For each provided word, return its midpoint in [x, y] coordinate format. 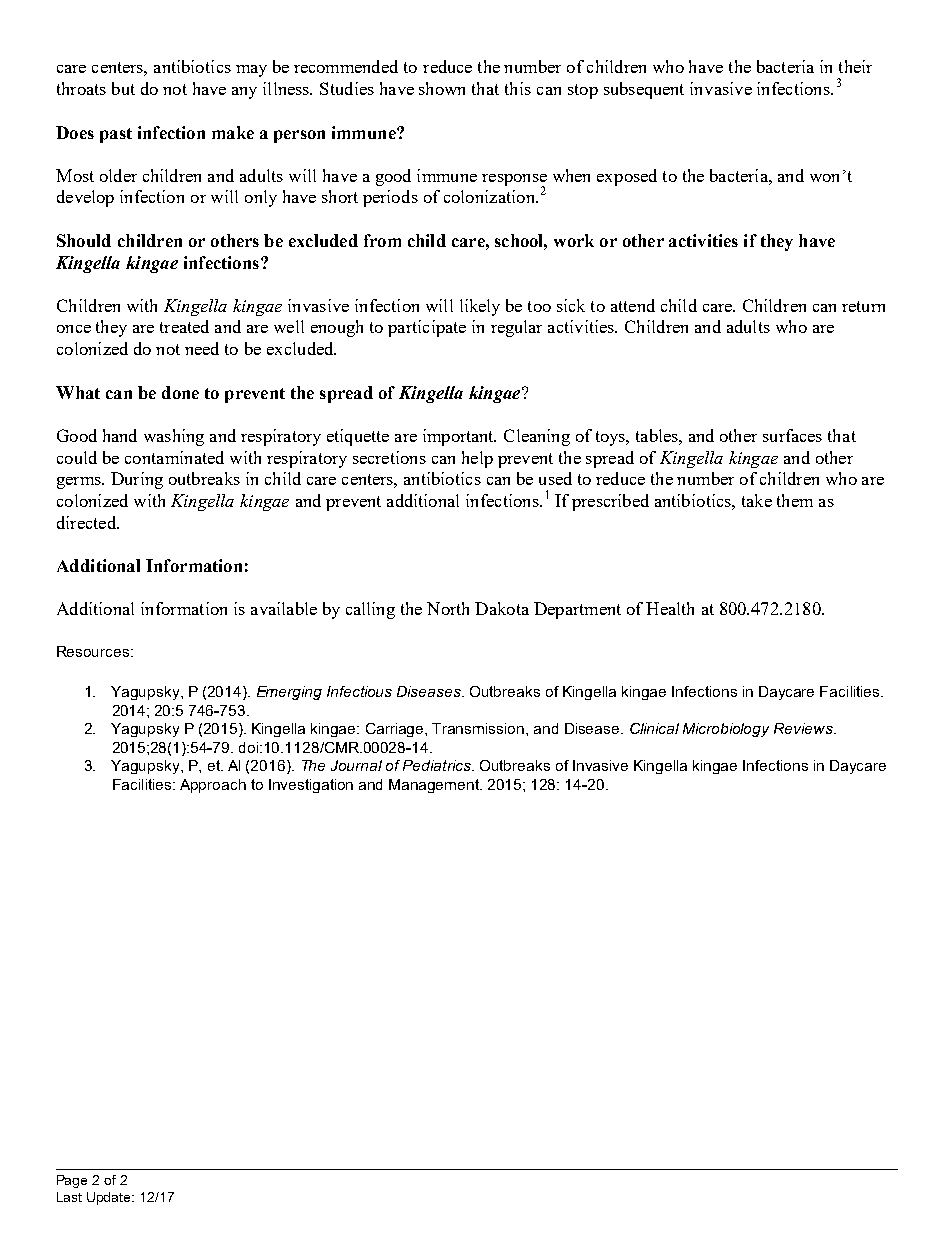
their [855, 66]
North [448, 608]
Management [435, 786]
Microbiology [726, 730]
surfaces [792, 435]
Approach [213, 786]
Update [110, 1198]
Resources [94, 651]
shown [442, 88]
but [123, 88]
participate [427, 328]
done [180, 392]
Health [670, 608]
